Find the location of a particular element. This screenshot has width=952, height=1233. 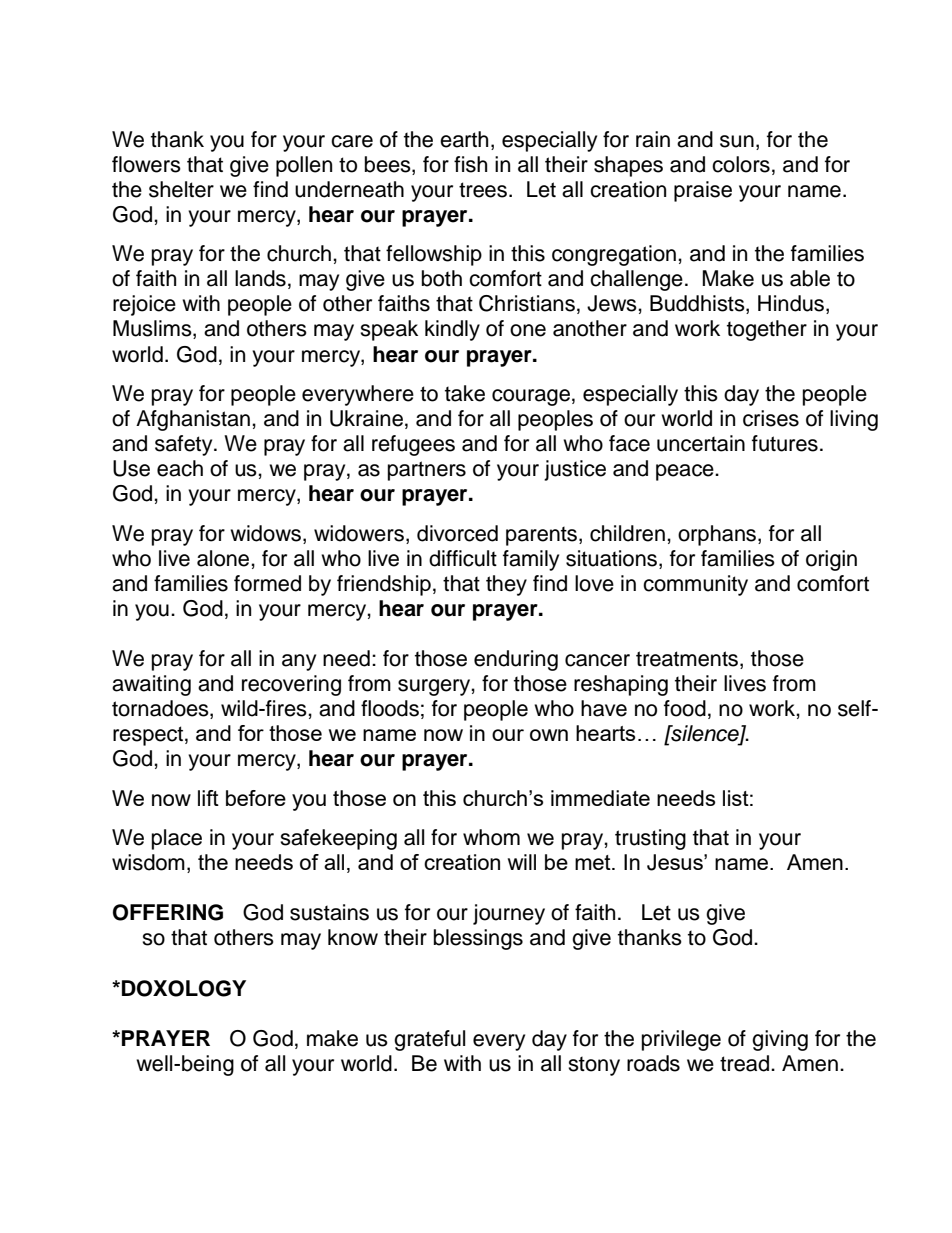

fish is located at coordinates (470, 164).
